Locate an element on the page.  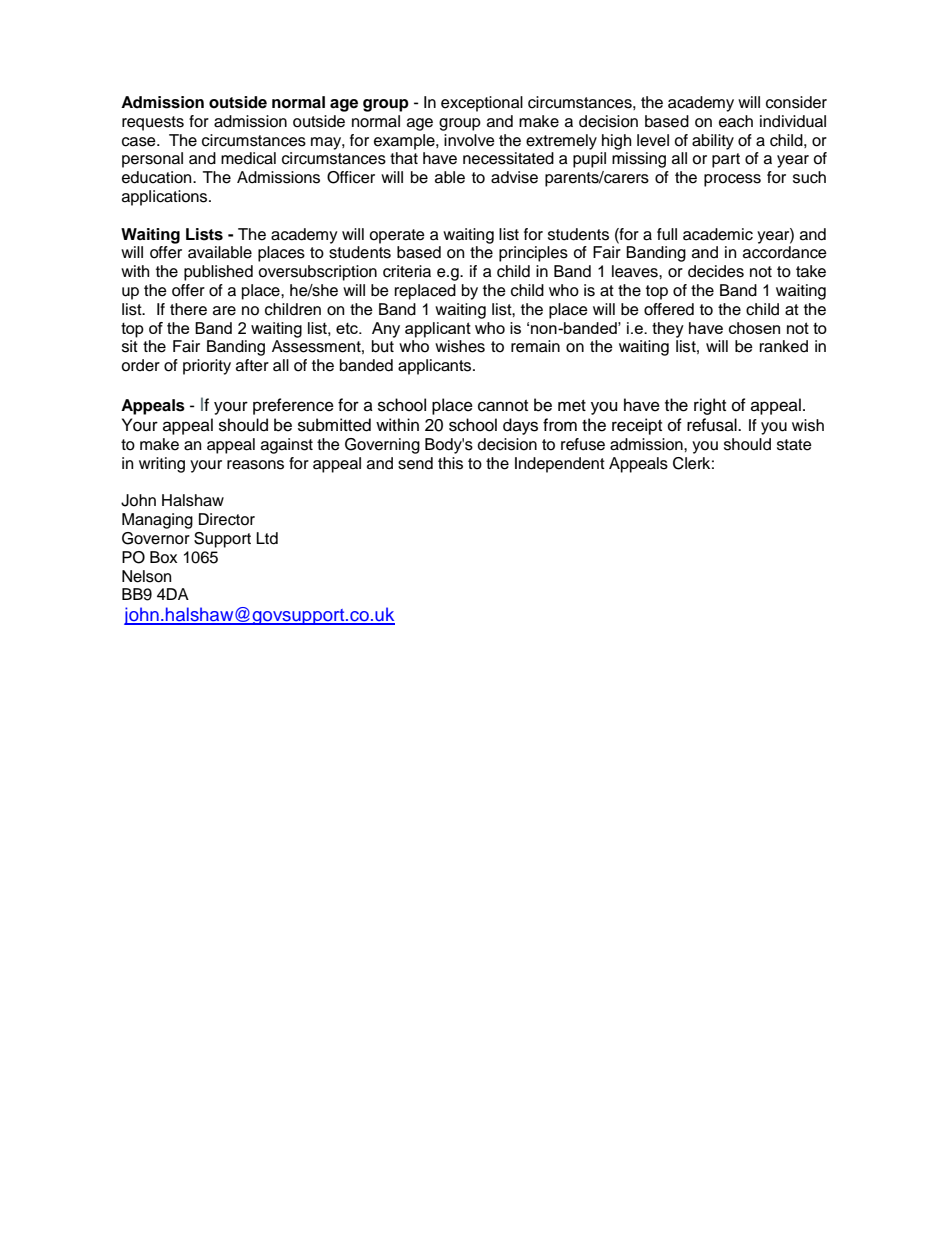
exceptional is located at coordinates (482, 104).
